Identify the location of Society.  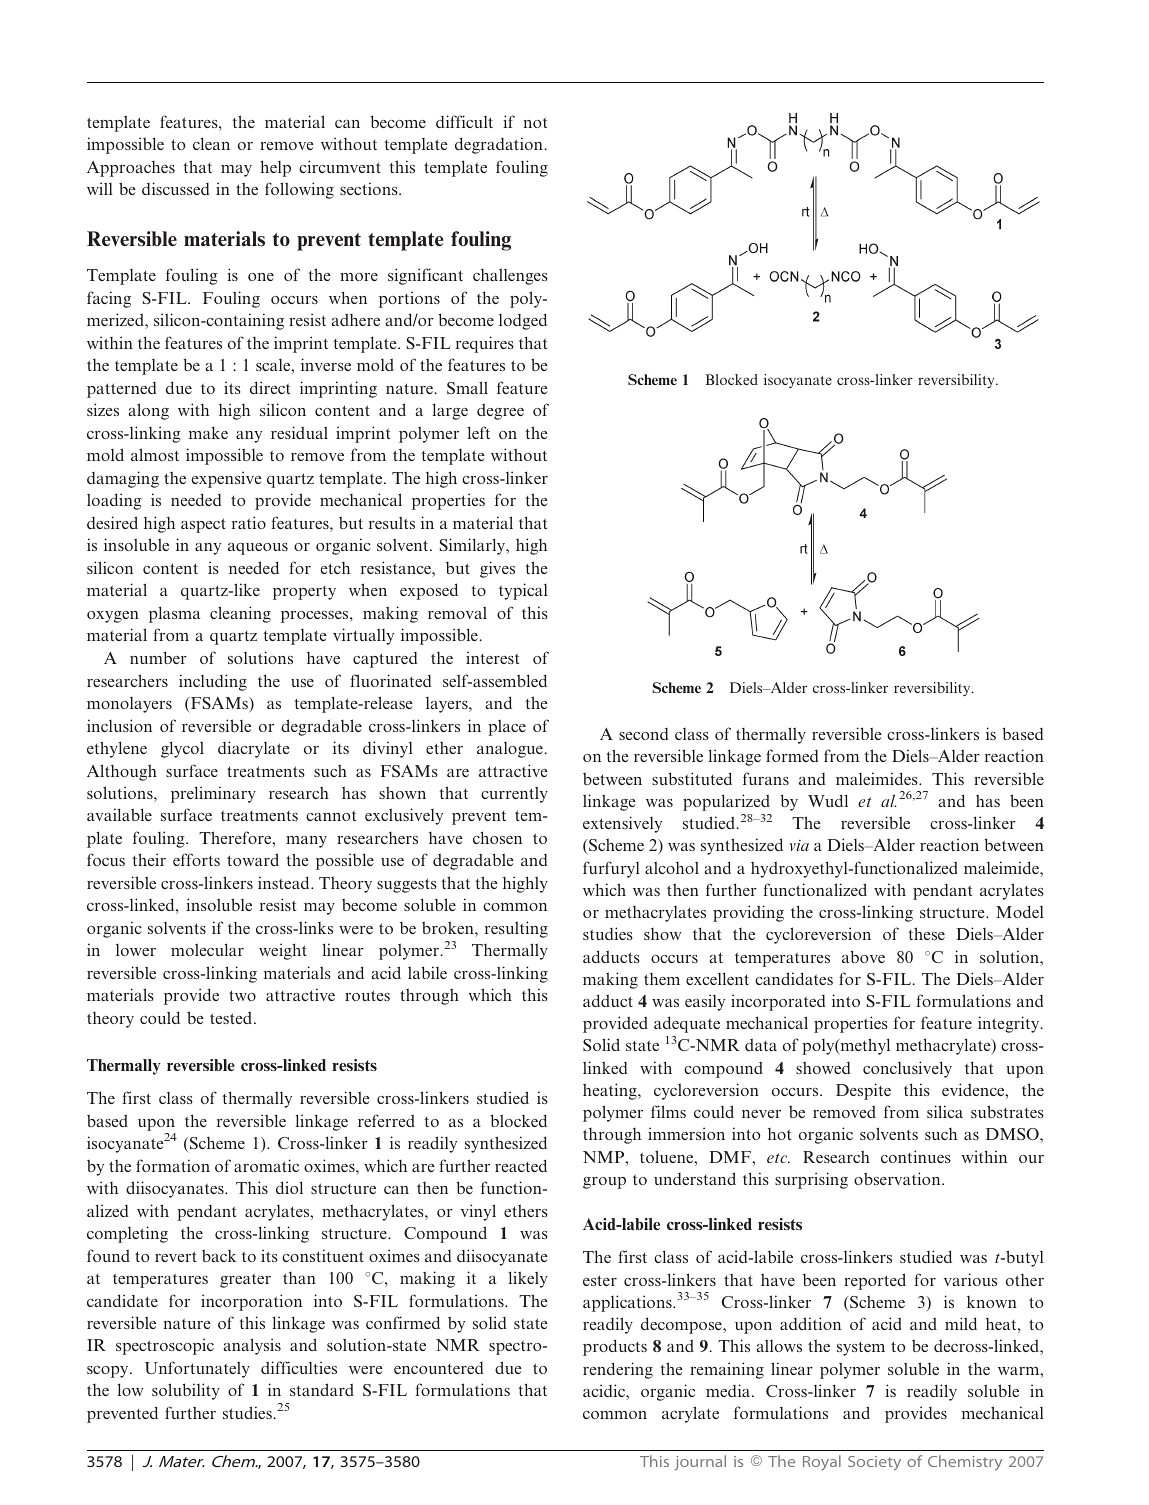
(874, 1463).
